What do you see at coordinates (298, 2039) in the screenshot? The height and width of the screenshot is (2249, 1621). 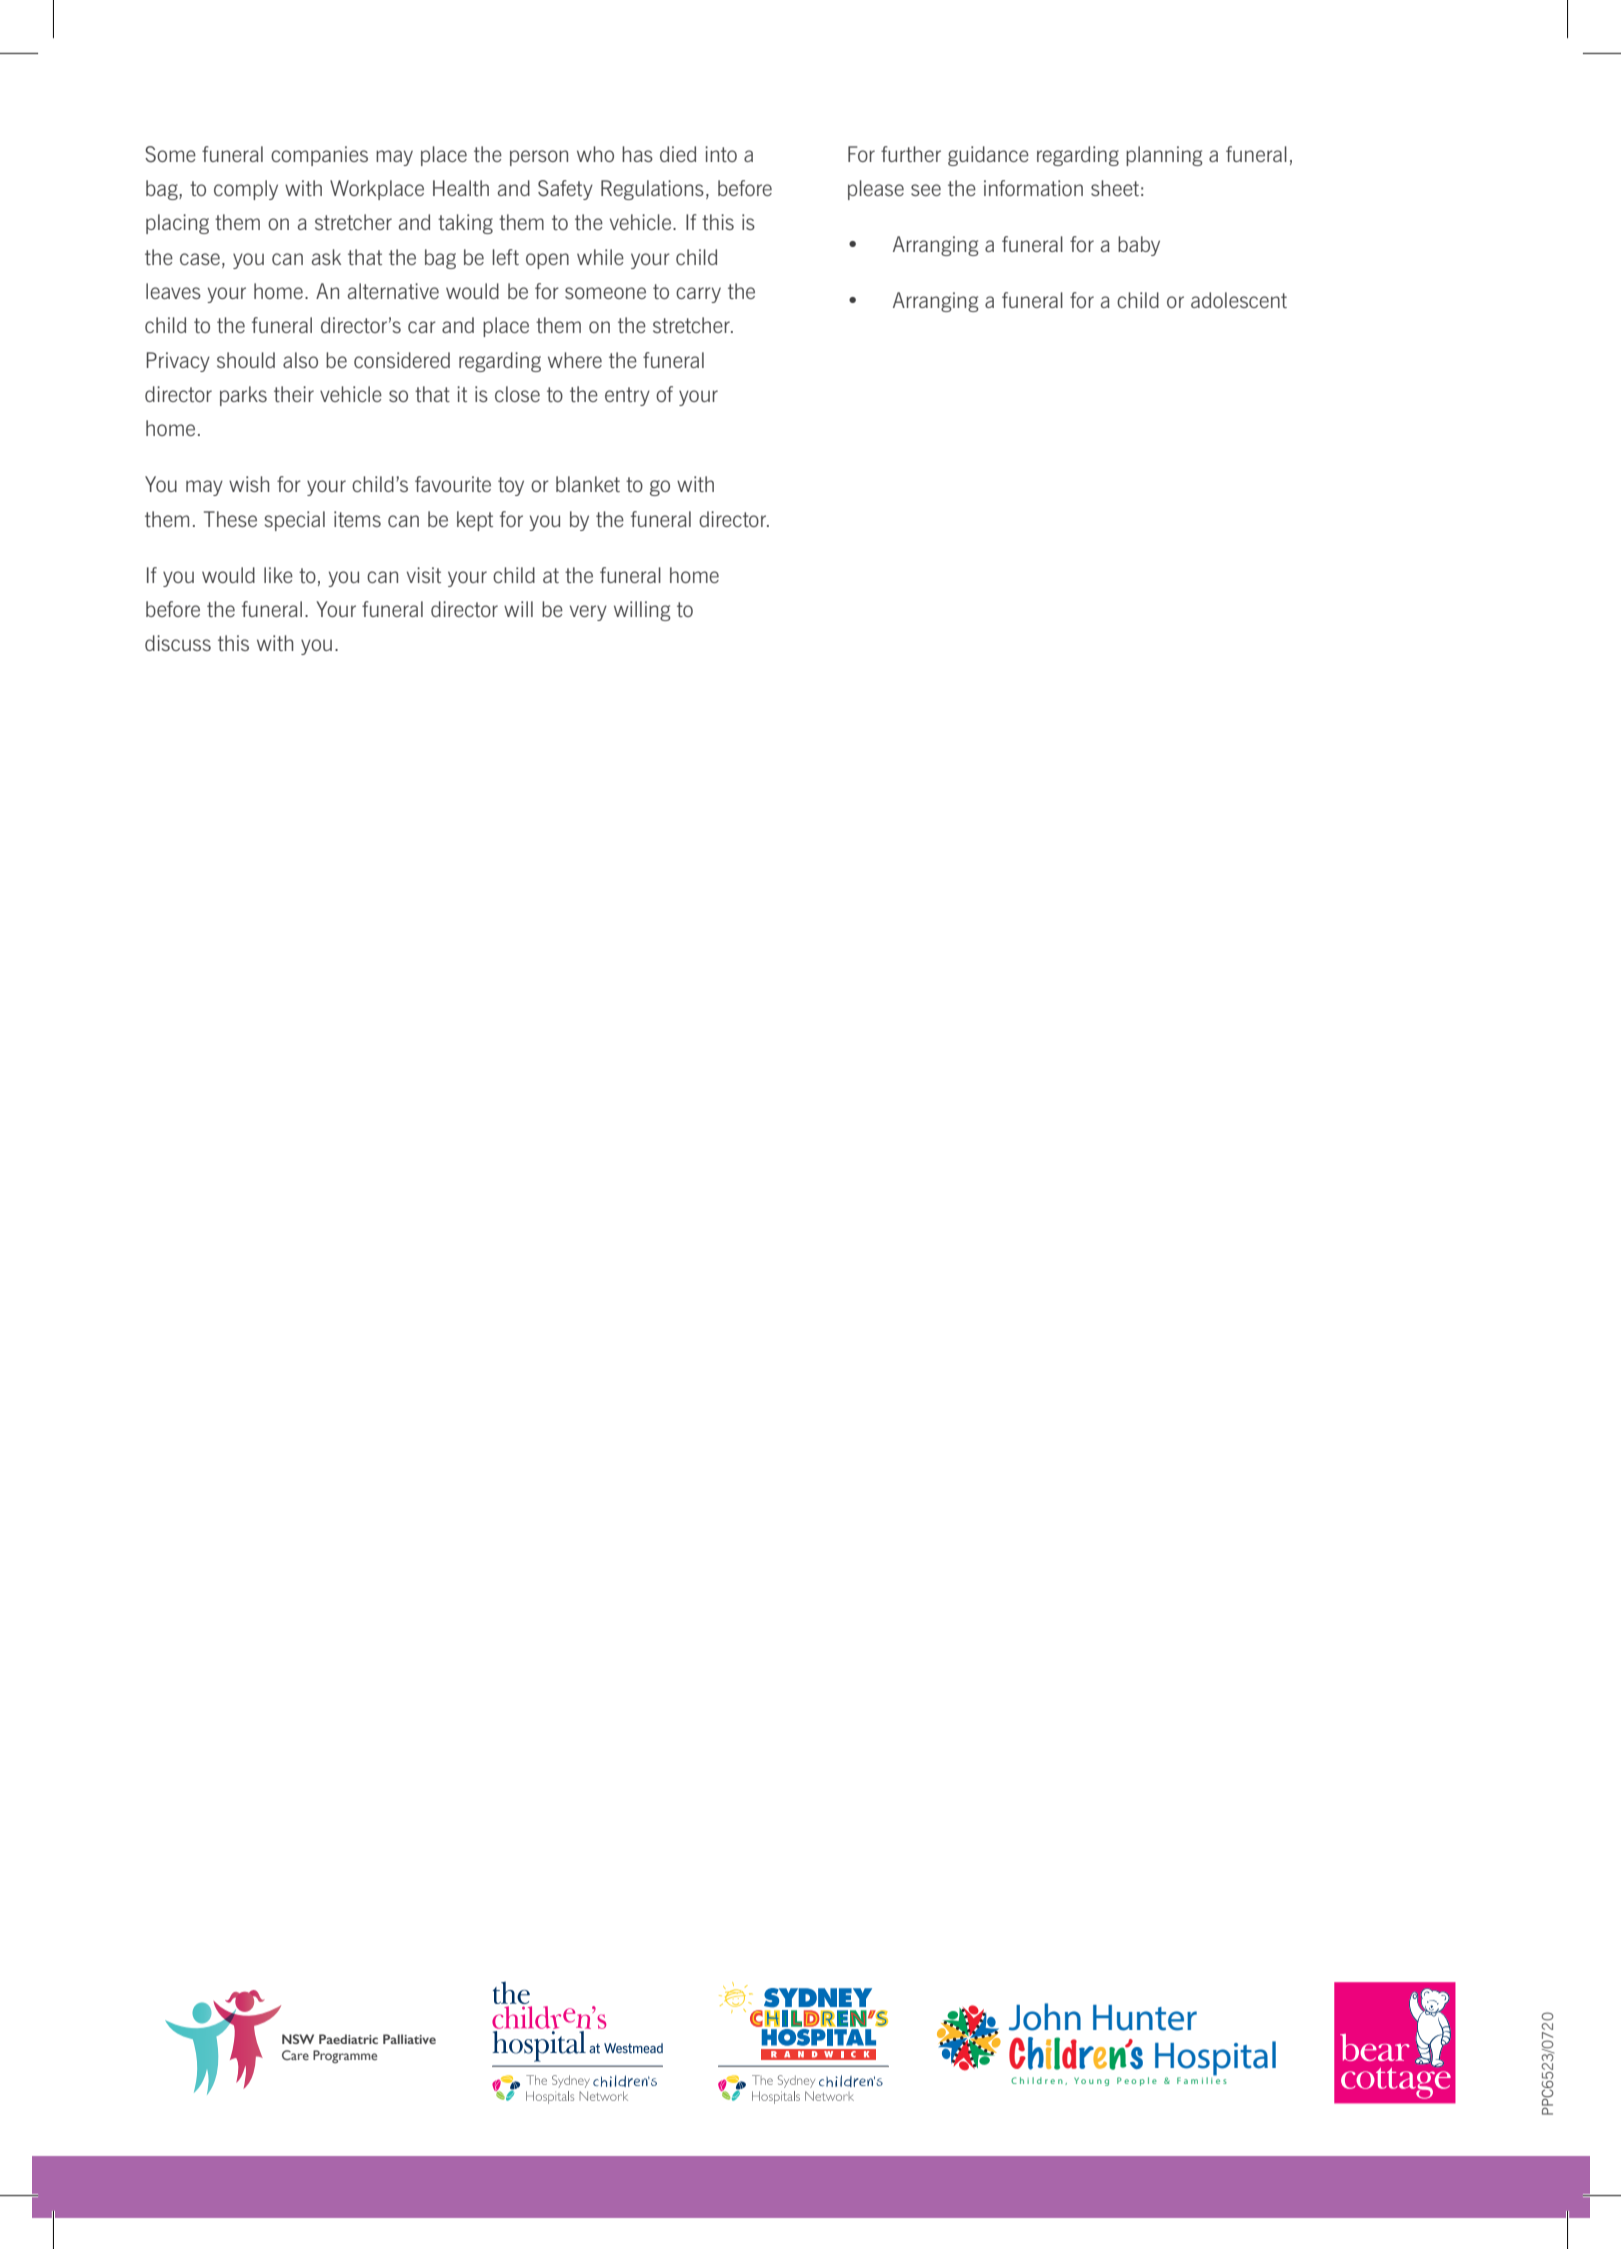 I see `NSW` at bounding box center [298, 2039].
